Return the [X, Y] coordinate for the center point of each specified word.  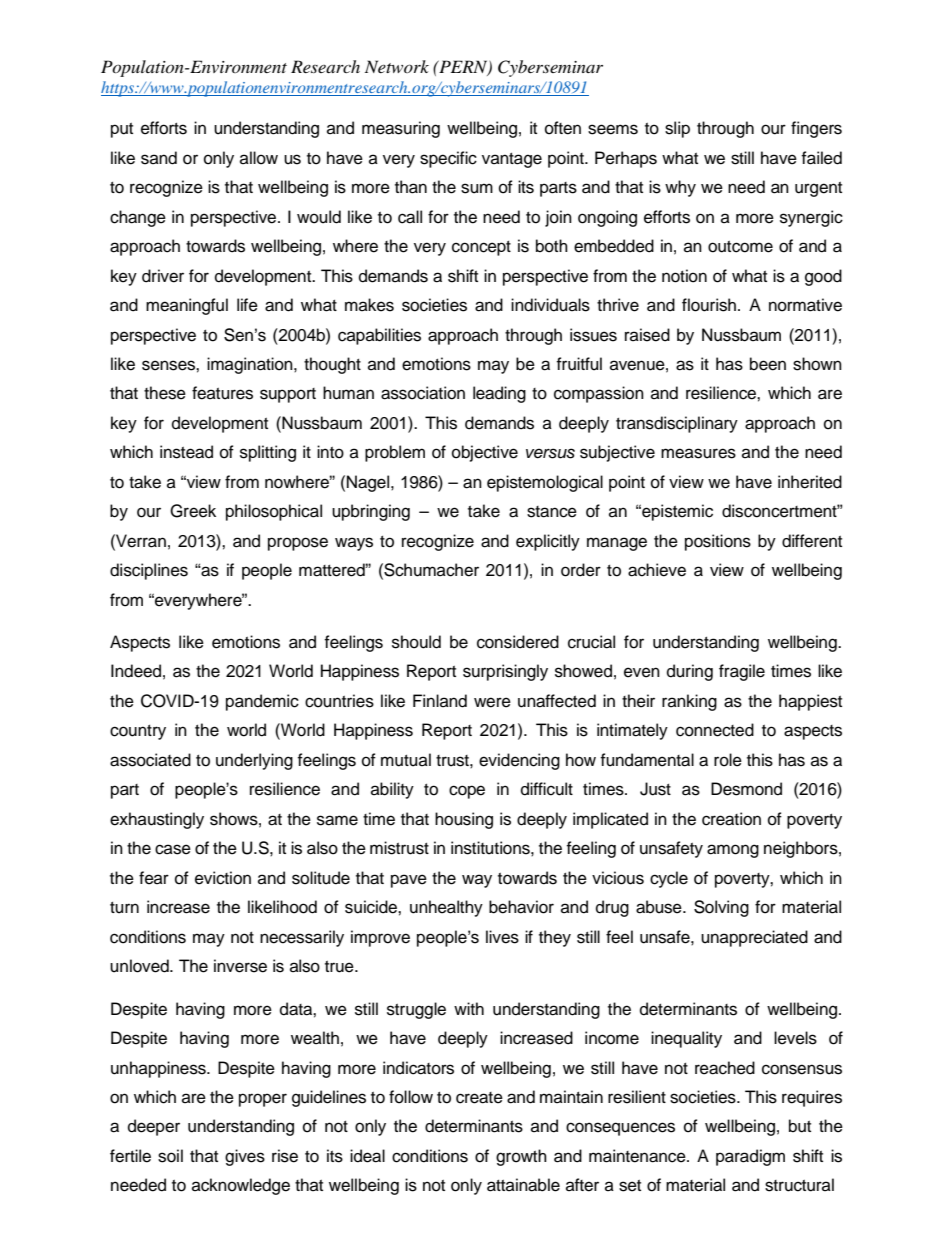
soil [170, 1156]
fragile [742, 672]
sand [159, 158]
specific [448, 159]
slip [677, 129]
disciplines [149, 571]
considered [518, 642]
